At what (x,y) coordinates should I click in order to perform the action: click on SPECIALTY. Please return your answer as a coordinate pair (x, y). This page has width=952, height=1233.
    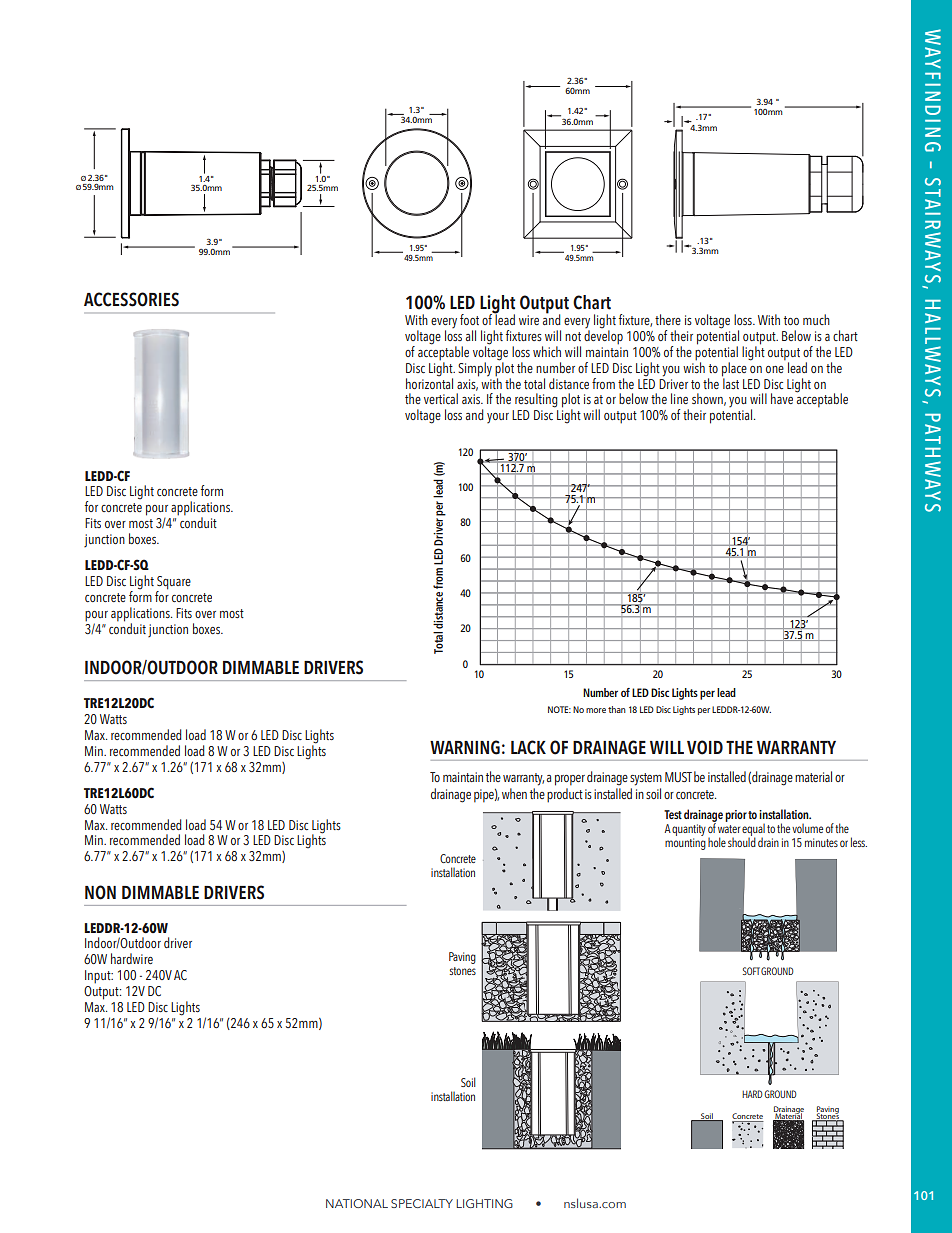
    Looking at the image, I should click on (422, 1203).
